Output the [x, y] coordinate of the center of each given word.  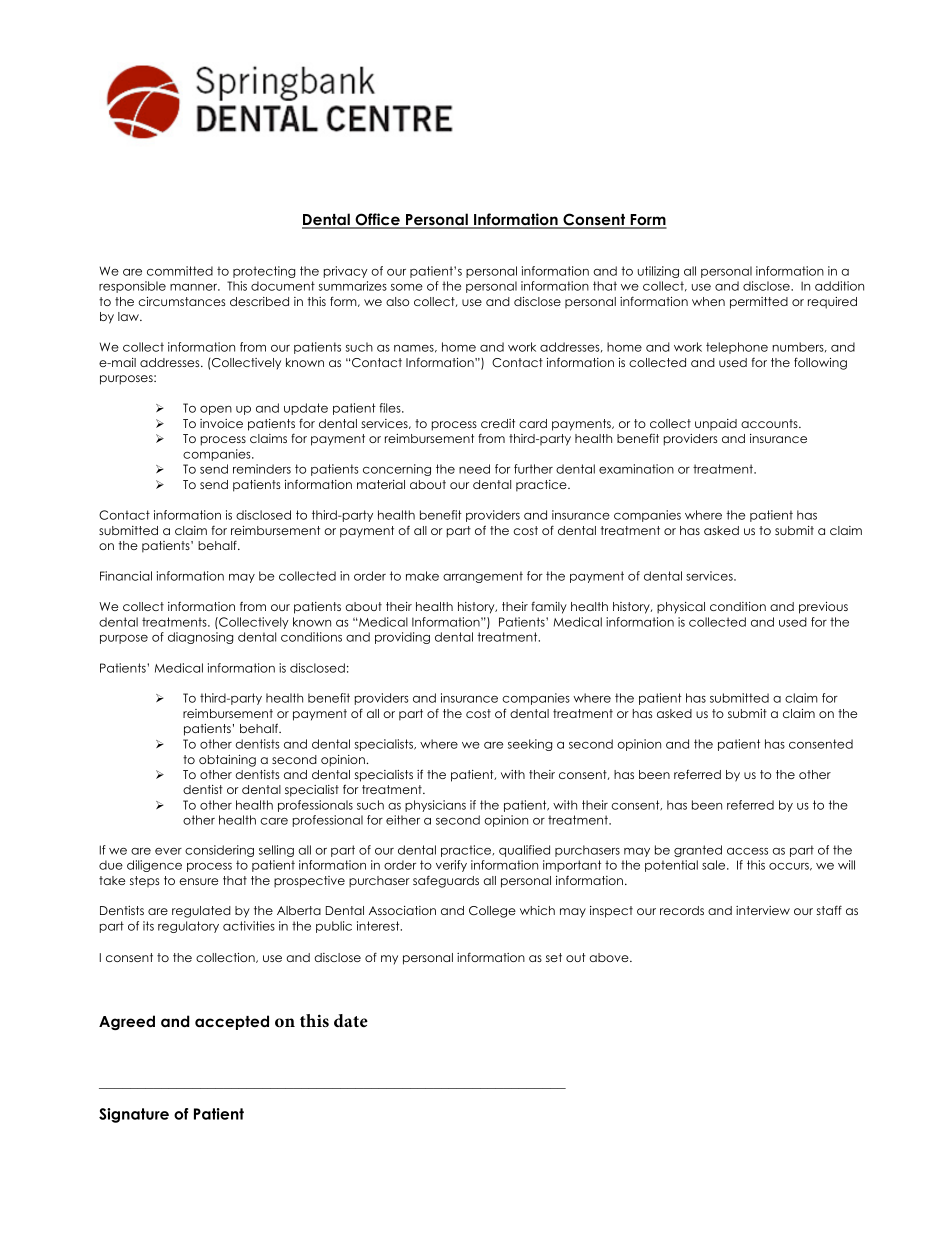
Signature [134, 1115]
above [610, 957]
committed [180, 271]
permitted [759, 303]
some [407, 287]
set [554, 957]
